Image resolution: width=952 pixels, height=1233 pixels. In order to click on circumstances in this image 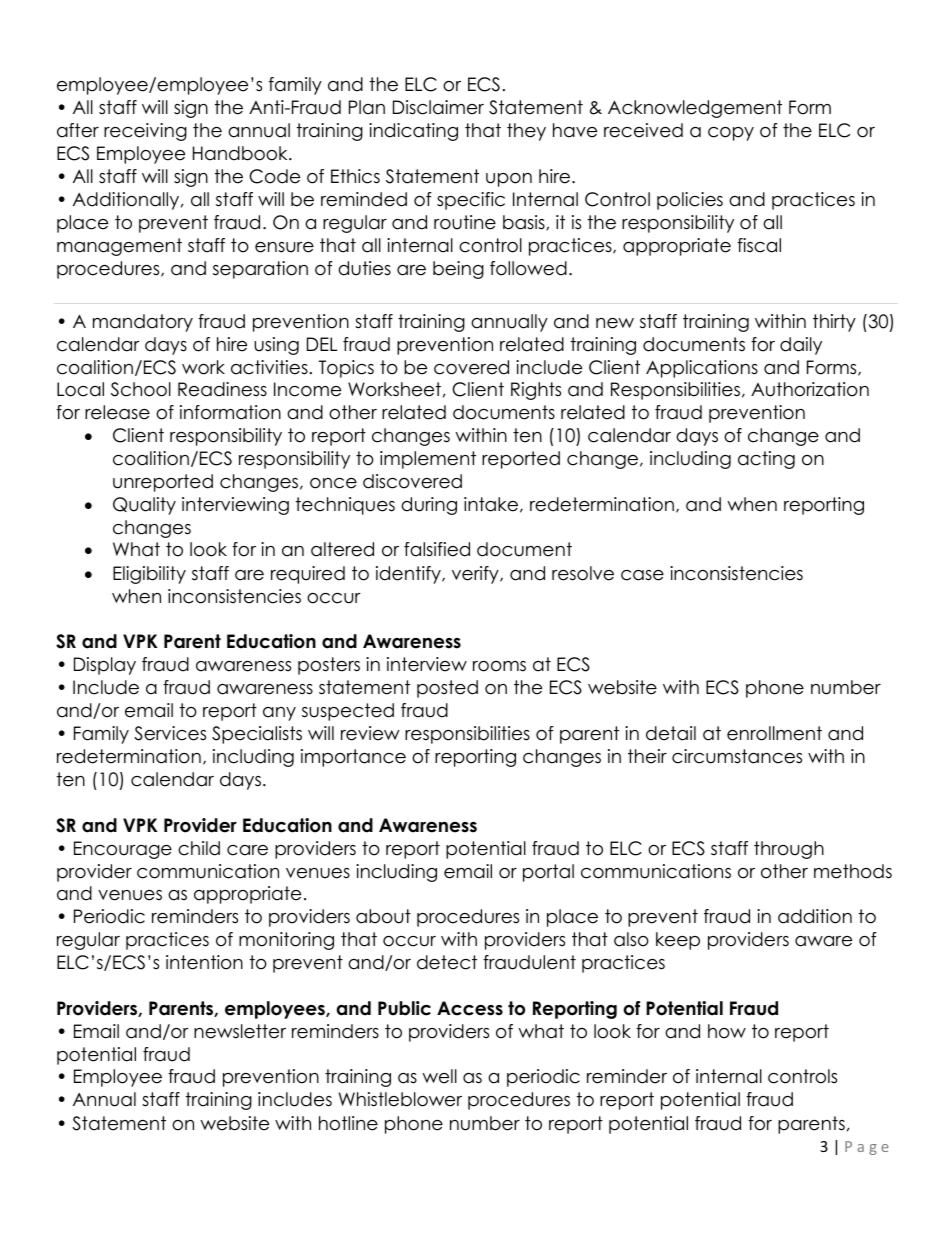, I will do `click(737, 756)`.
